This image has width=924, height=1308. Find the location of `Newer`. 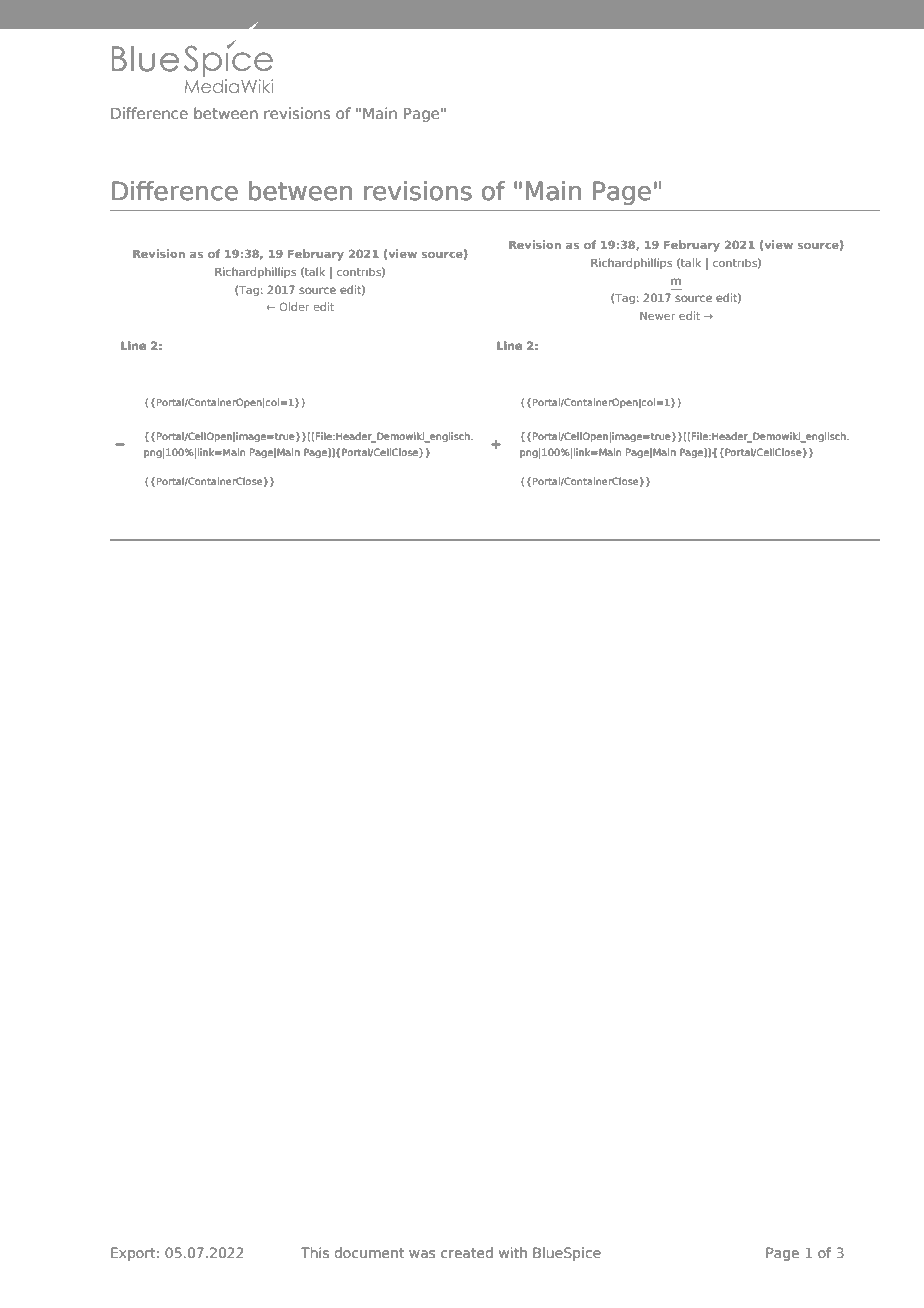

Newer is located at coordinates (657, 316).
